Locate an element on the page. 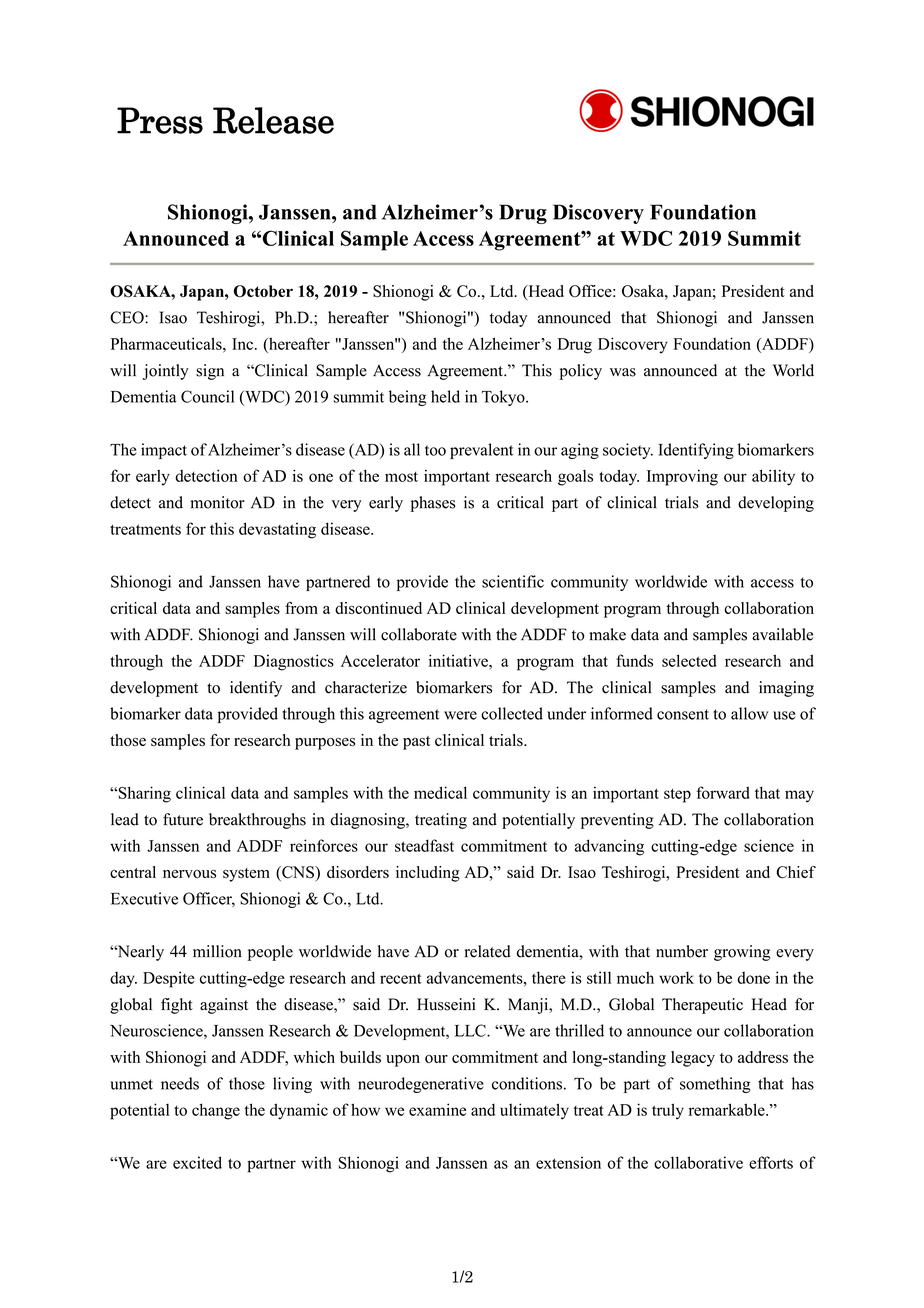 Image resolution: width=924 pixels, height=1308 pixels. was is located at coordinates (623, 372).
